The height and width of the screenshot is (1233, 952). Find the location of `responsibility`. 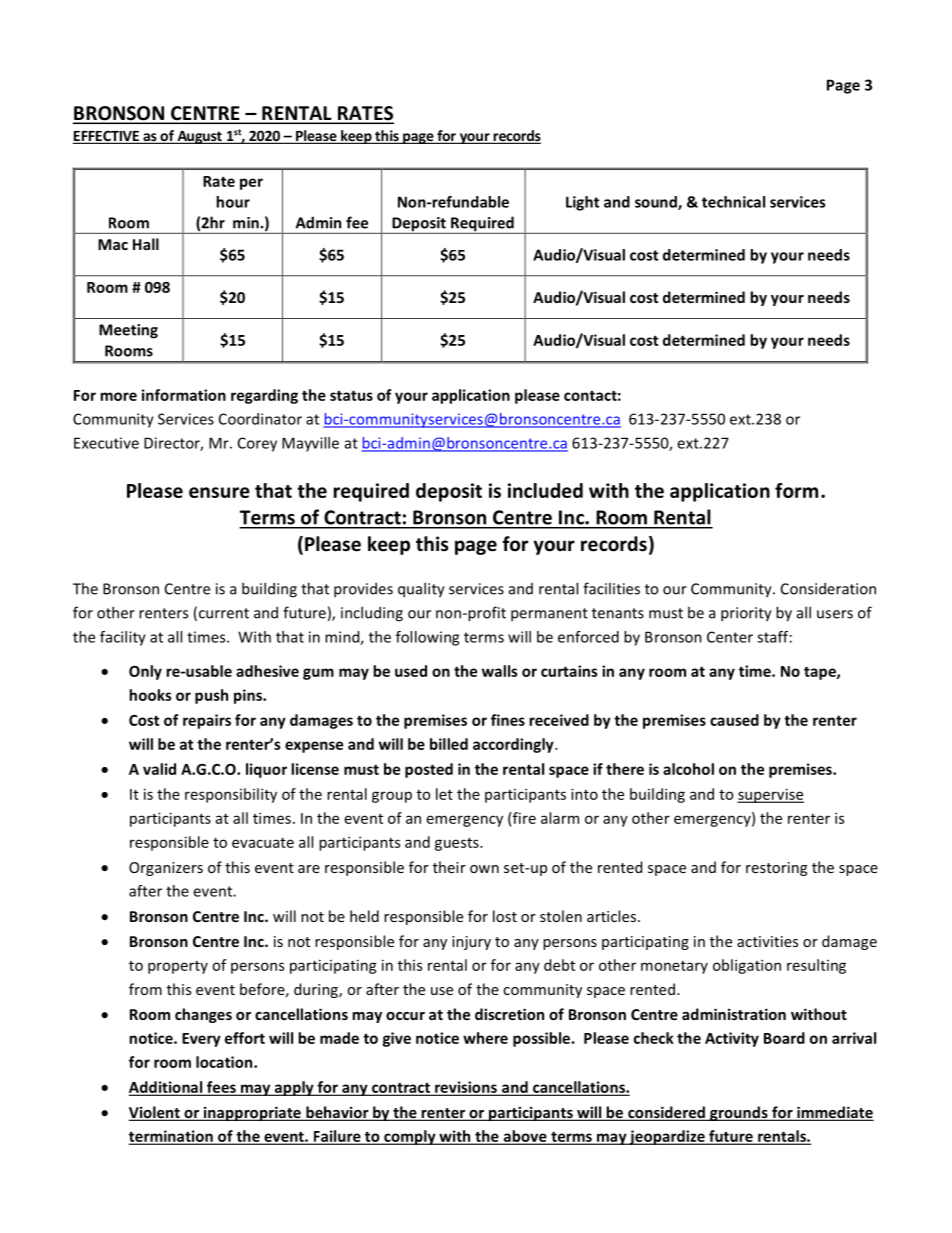

responsibility is located at coordinates (231, 795).
